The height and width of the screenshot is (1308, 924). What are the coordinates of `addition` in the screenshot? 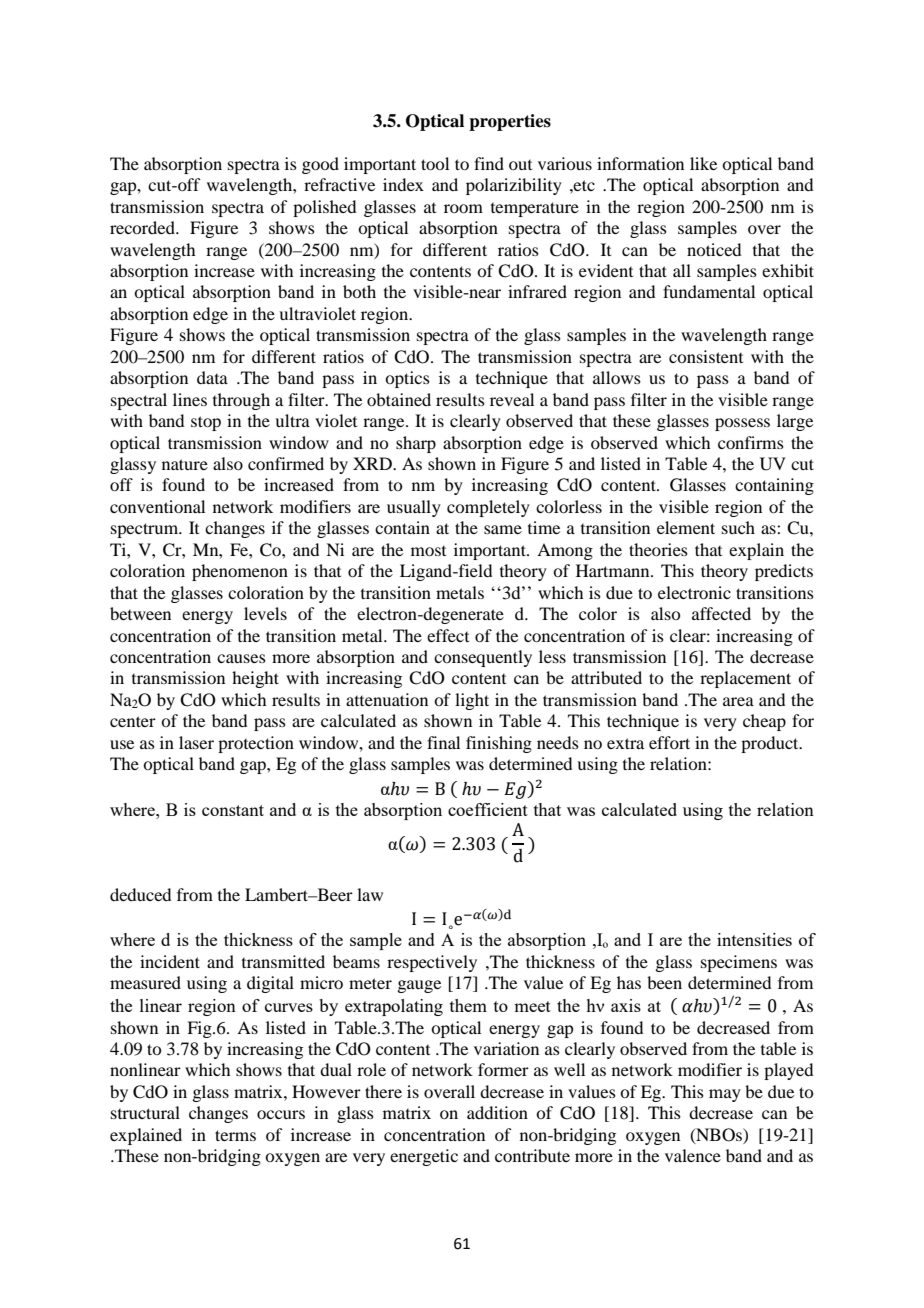 It's located at (497, 1112).
